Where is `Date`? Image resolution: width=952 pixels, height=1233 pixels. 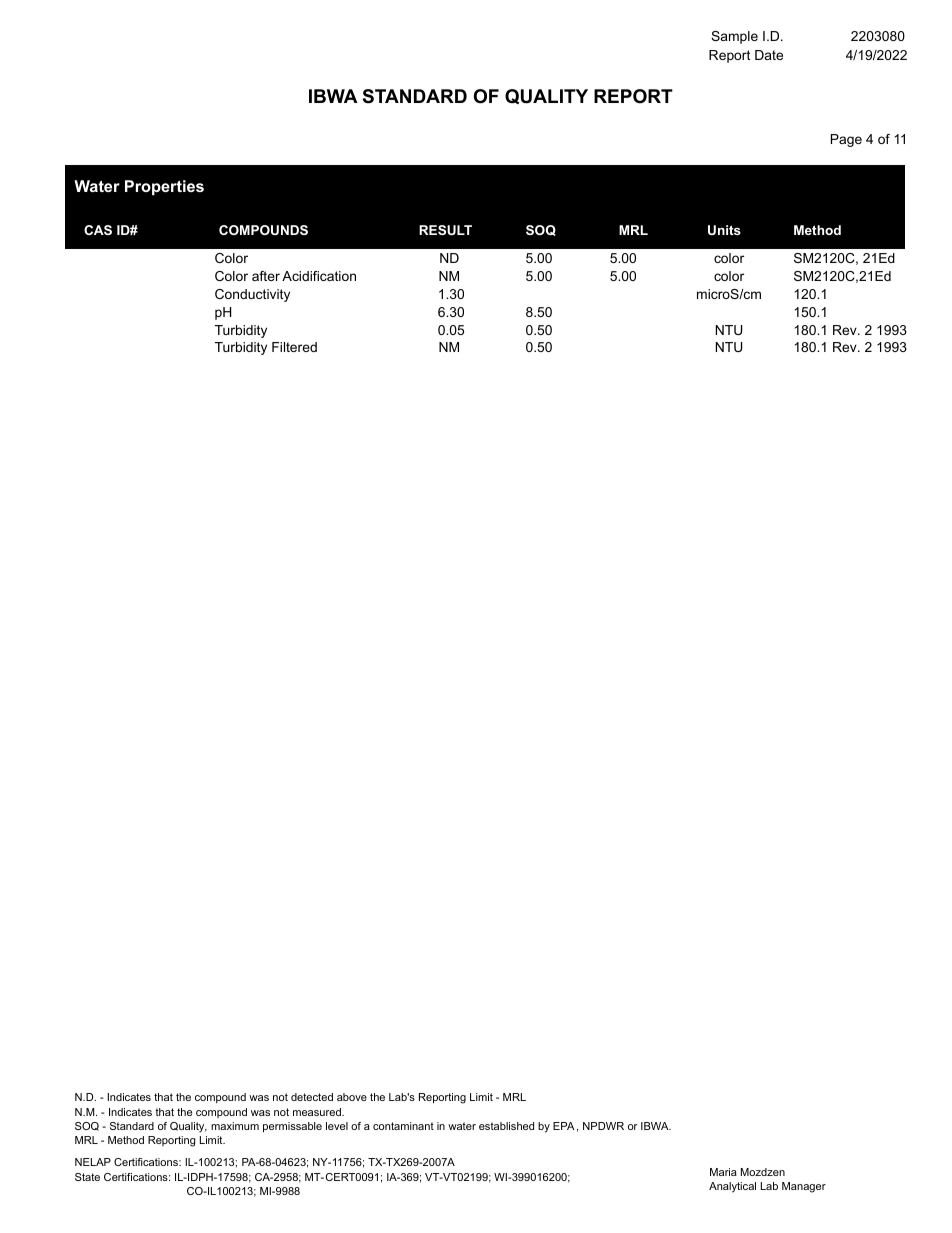
Date is located at coordinates (769, 55).
